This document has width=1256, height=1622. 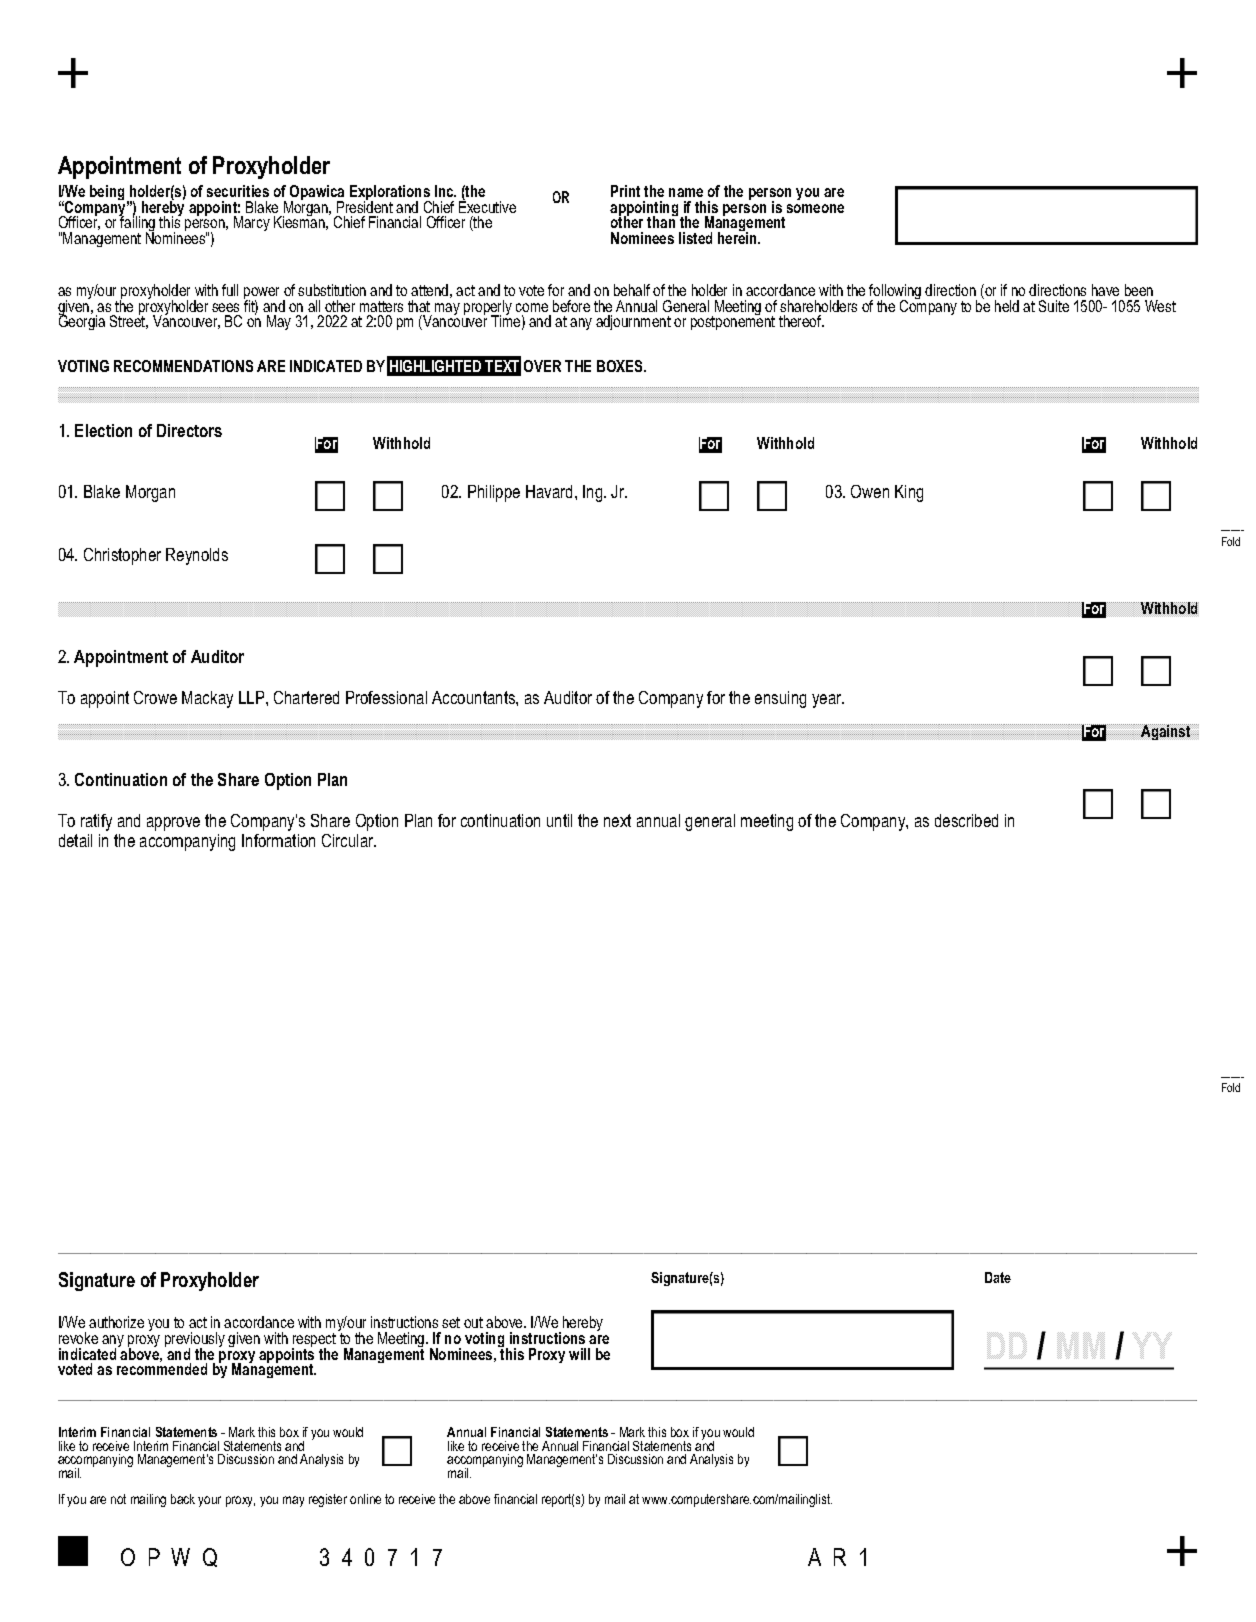 I want to click on approve, so click(x=173, y=824).
